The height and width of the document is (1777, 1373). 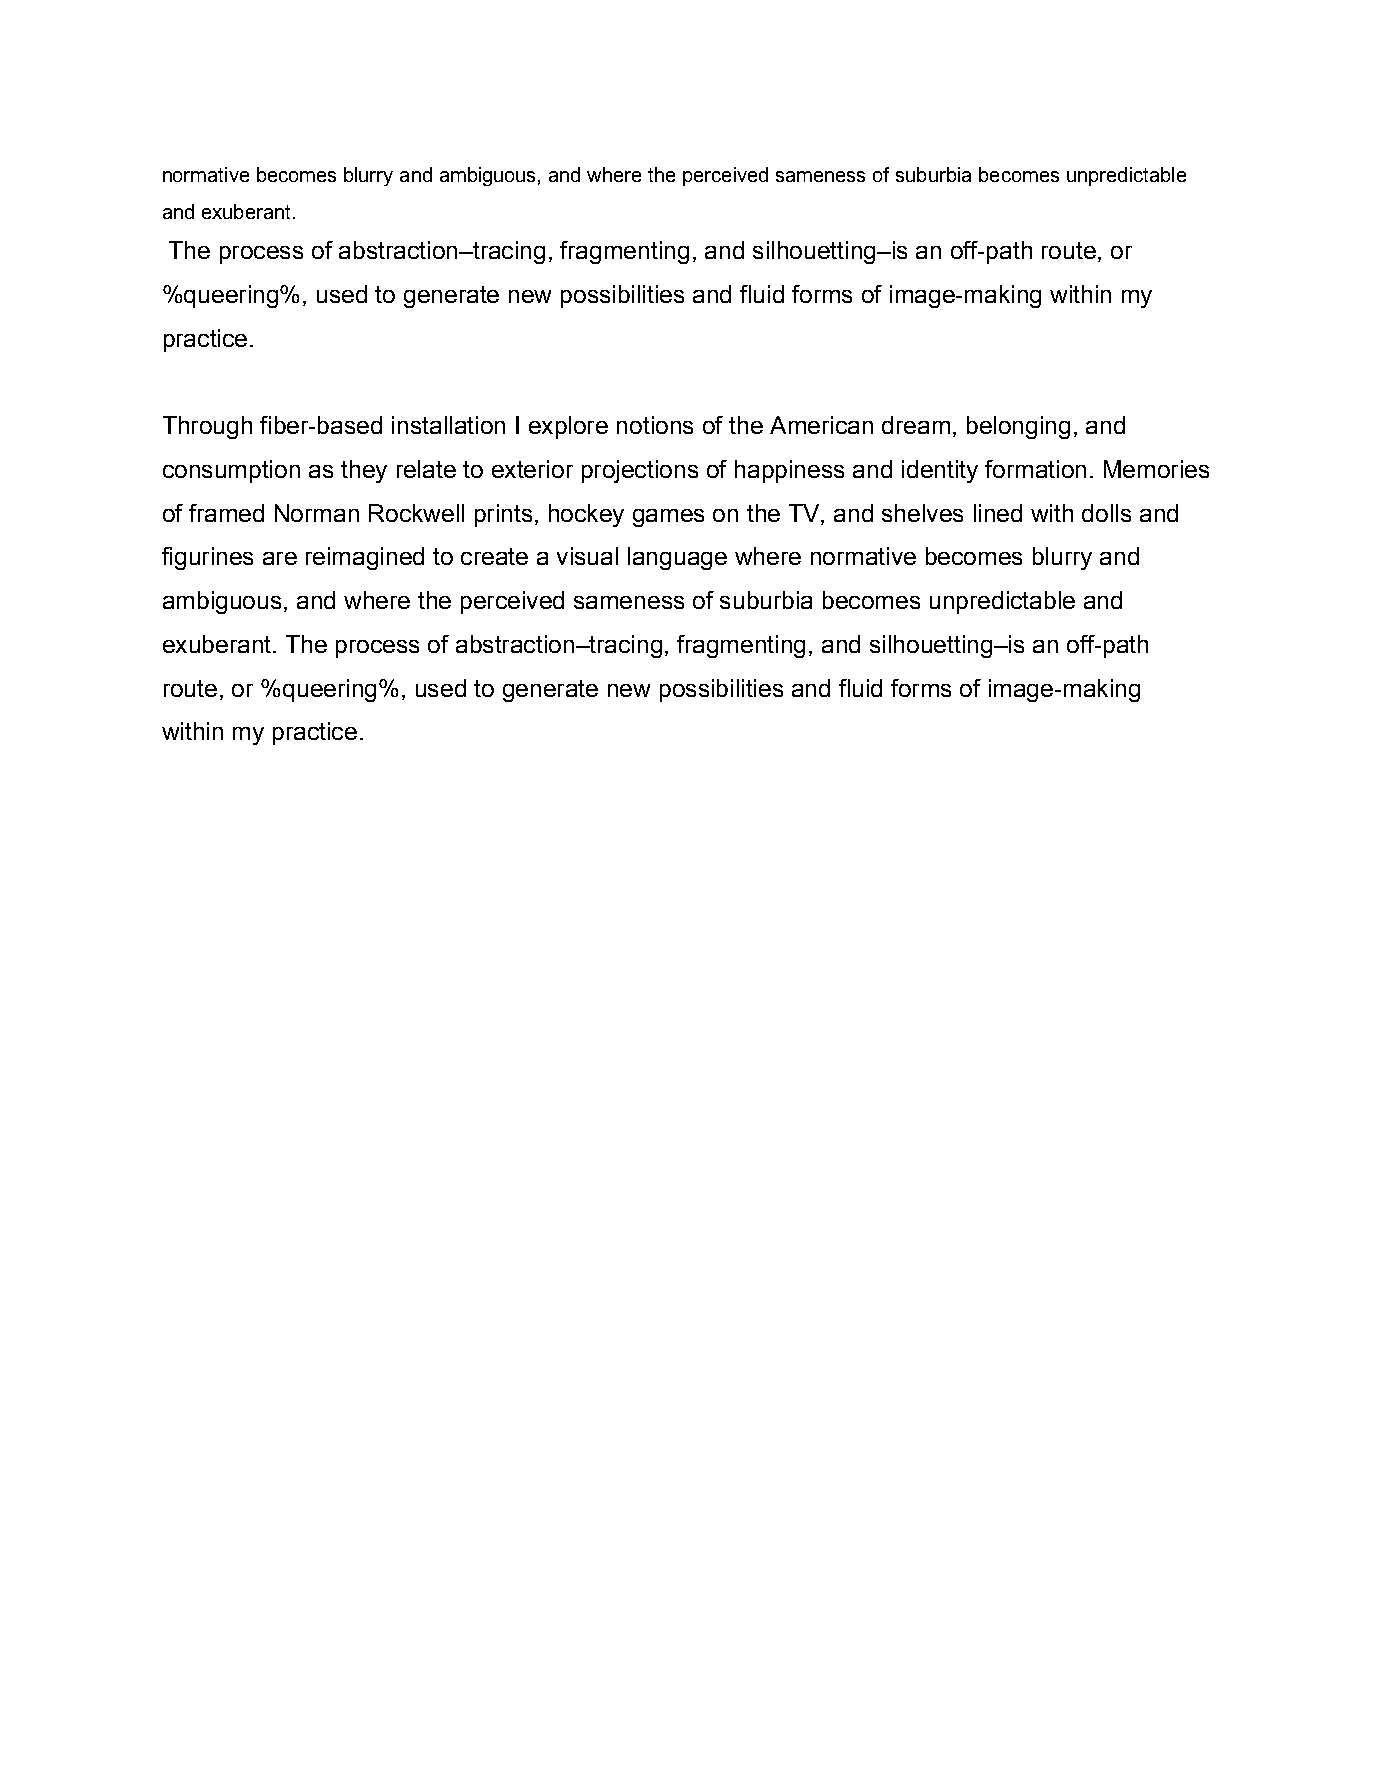 I want to click on Through, so click(x=207, y=427).
